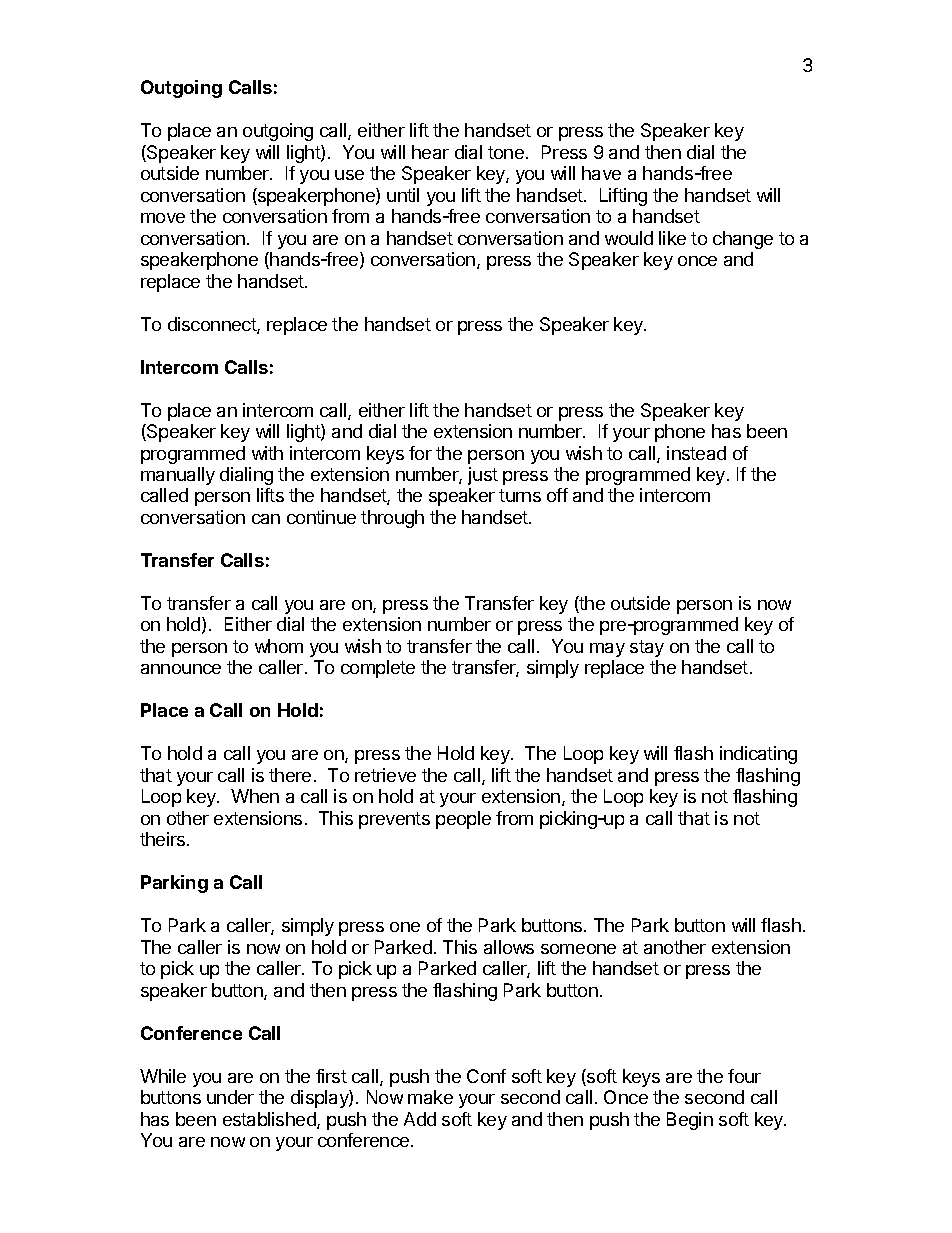  I want to click on under, so click(230, 1097).
